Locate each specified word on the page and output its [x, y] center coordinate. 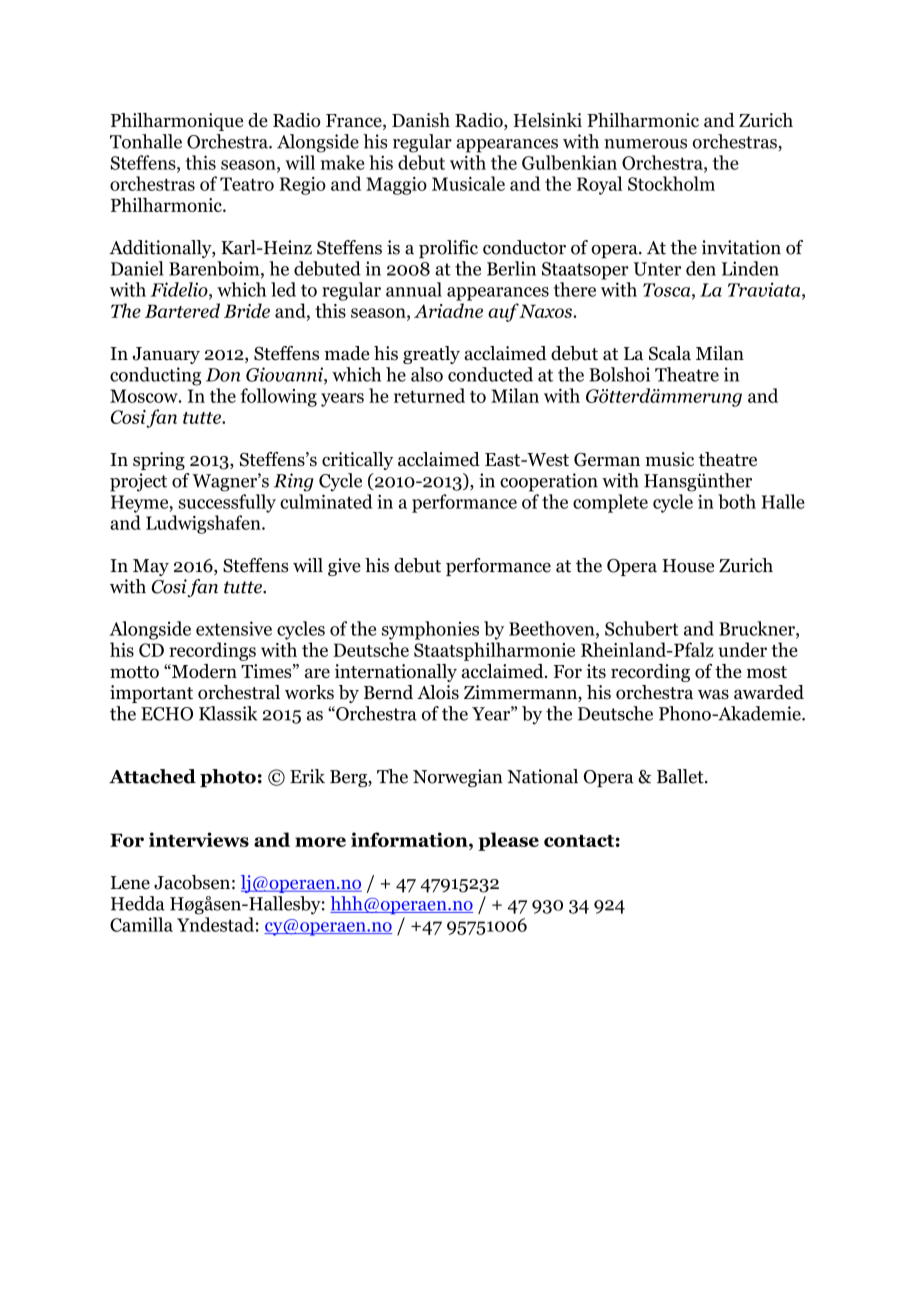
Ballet [681, 776]
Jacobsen [192, 882]
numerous [645, 144]
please [508, 841]
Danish [421, 120]
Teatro [247, 184]
